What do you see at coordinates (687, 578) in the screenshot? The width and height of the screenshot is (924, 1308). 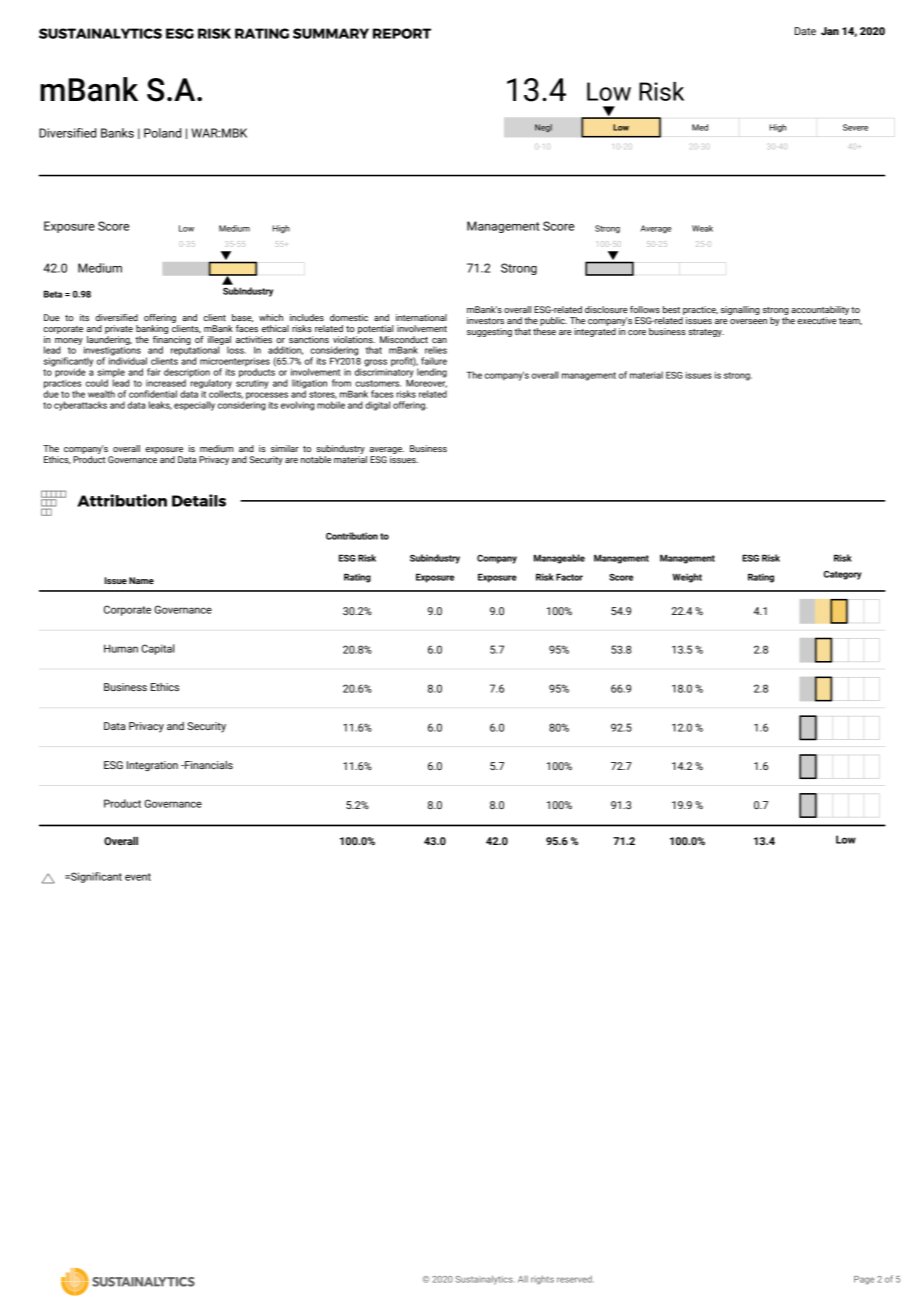 I see `Weight` at bounding box center [687, 578].
